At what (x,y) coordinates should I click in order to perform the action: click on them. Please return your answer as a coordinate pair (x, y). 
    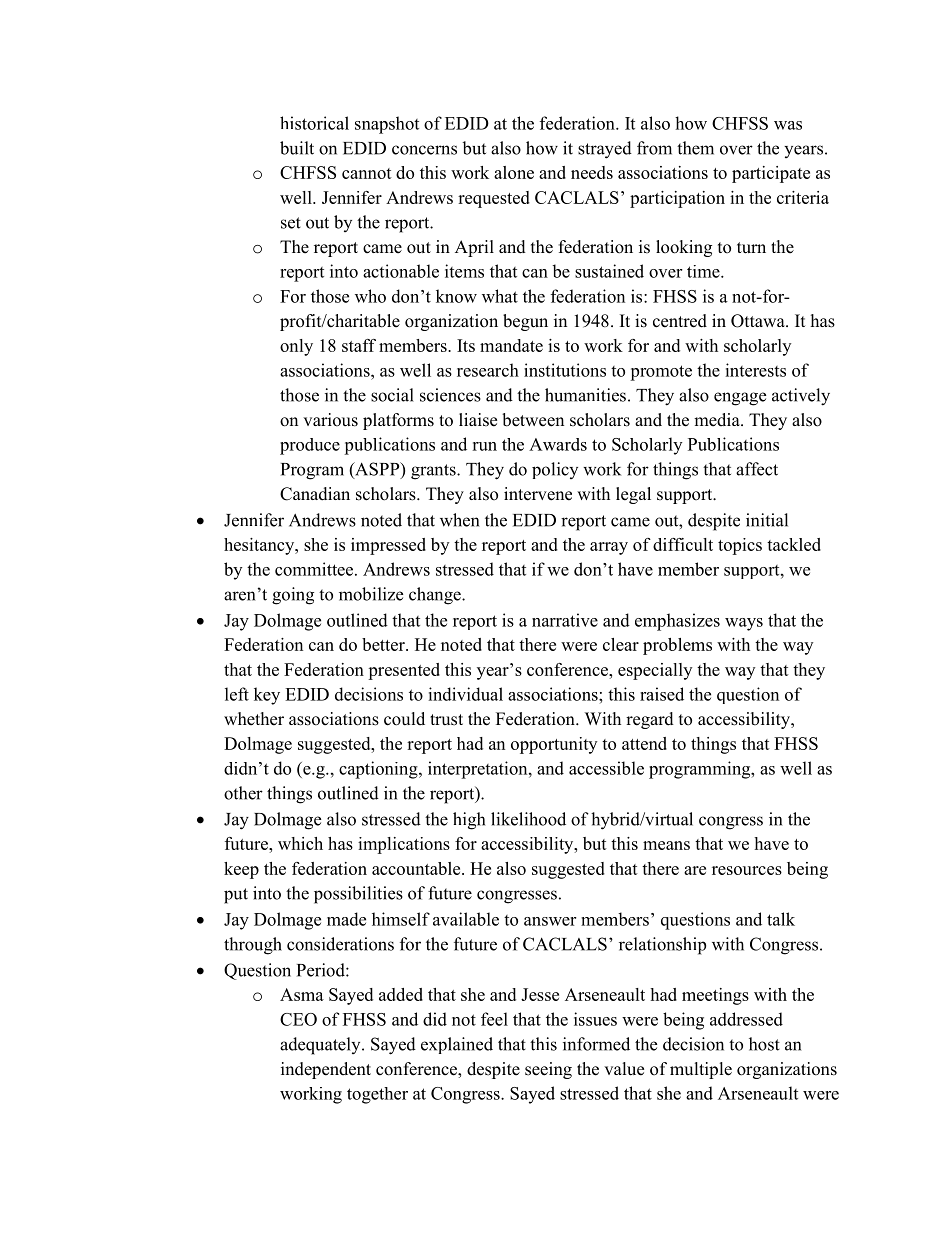
    Looking at the image, I should click on (695, 148).
